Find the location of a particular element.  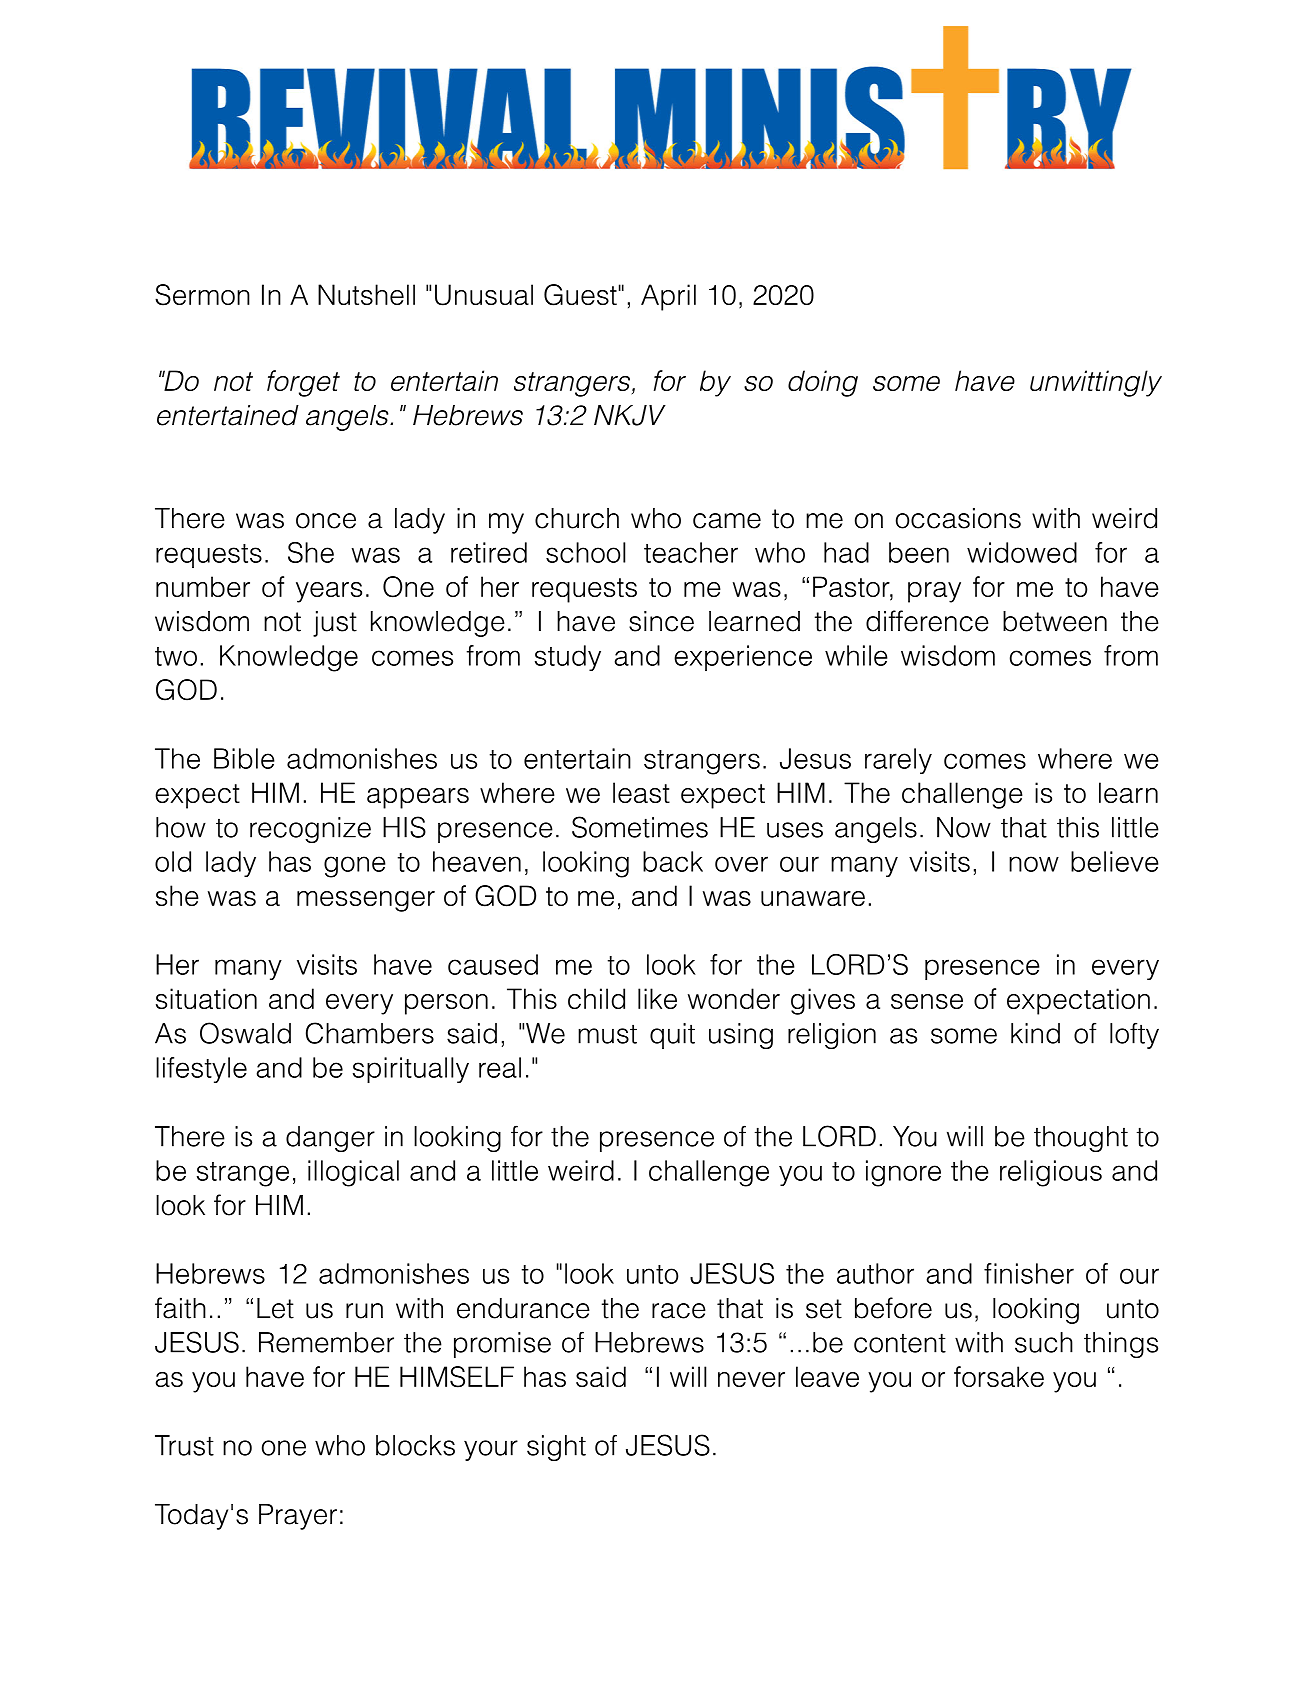

study is located at coordinates (568, 658).
